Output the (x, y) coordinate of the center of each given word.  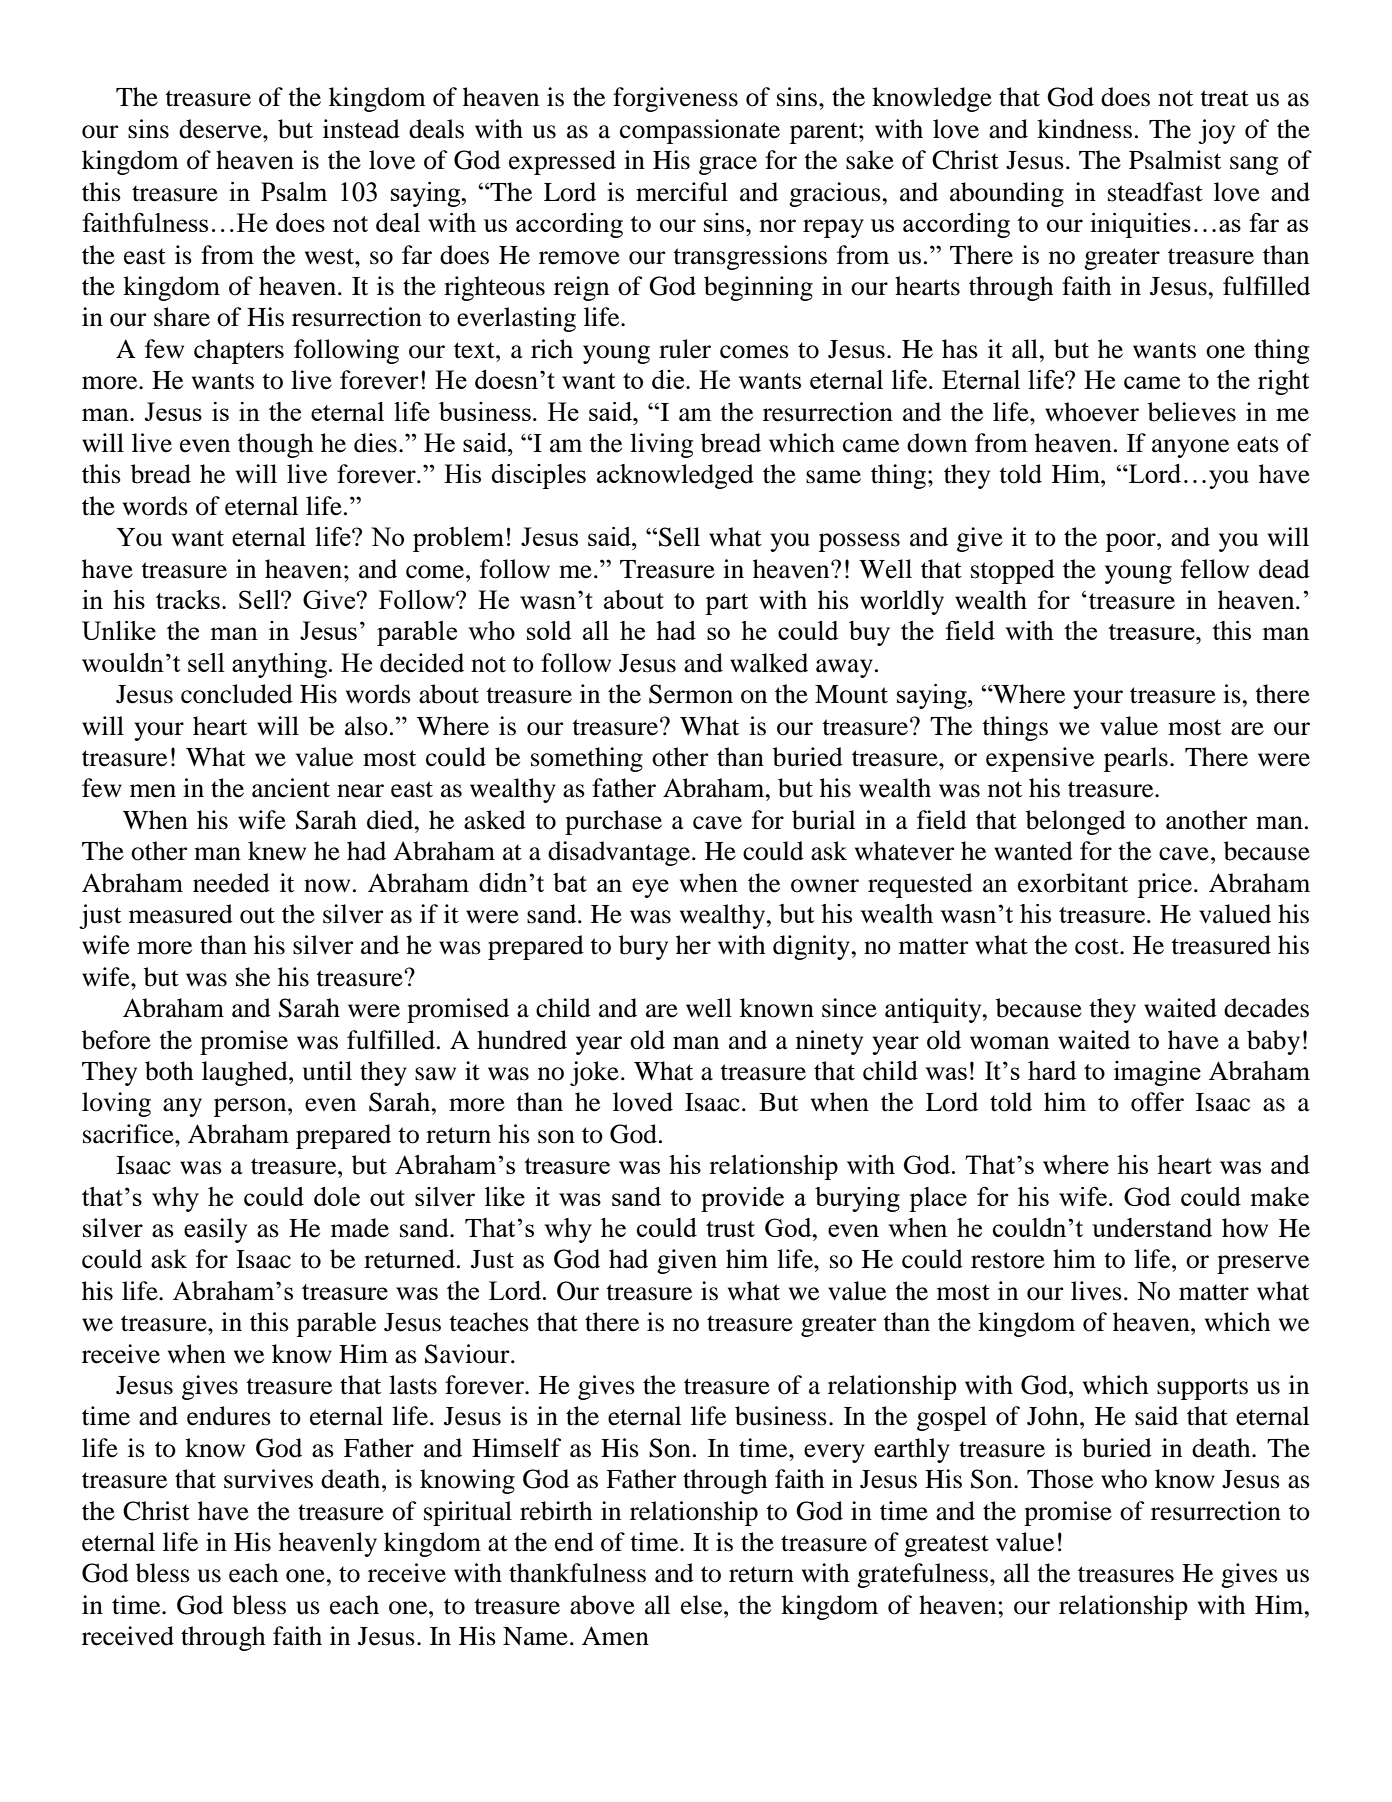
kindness (1084, 129)
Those (1060, 1479)
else (703, 1605)
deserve (221, 129)
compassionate (700, 131)
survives (268, 1479)
